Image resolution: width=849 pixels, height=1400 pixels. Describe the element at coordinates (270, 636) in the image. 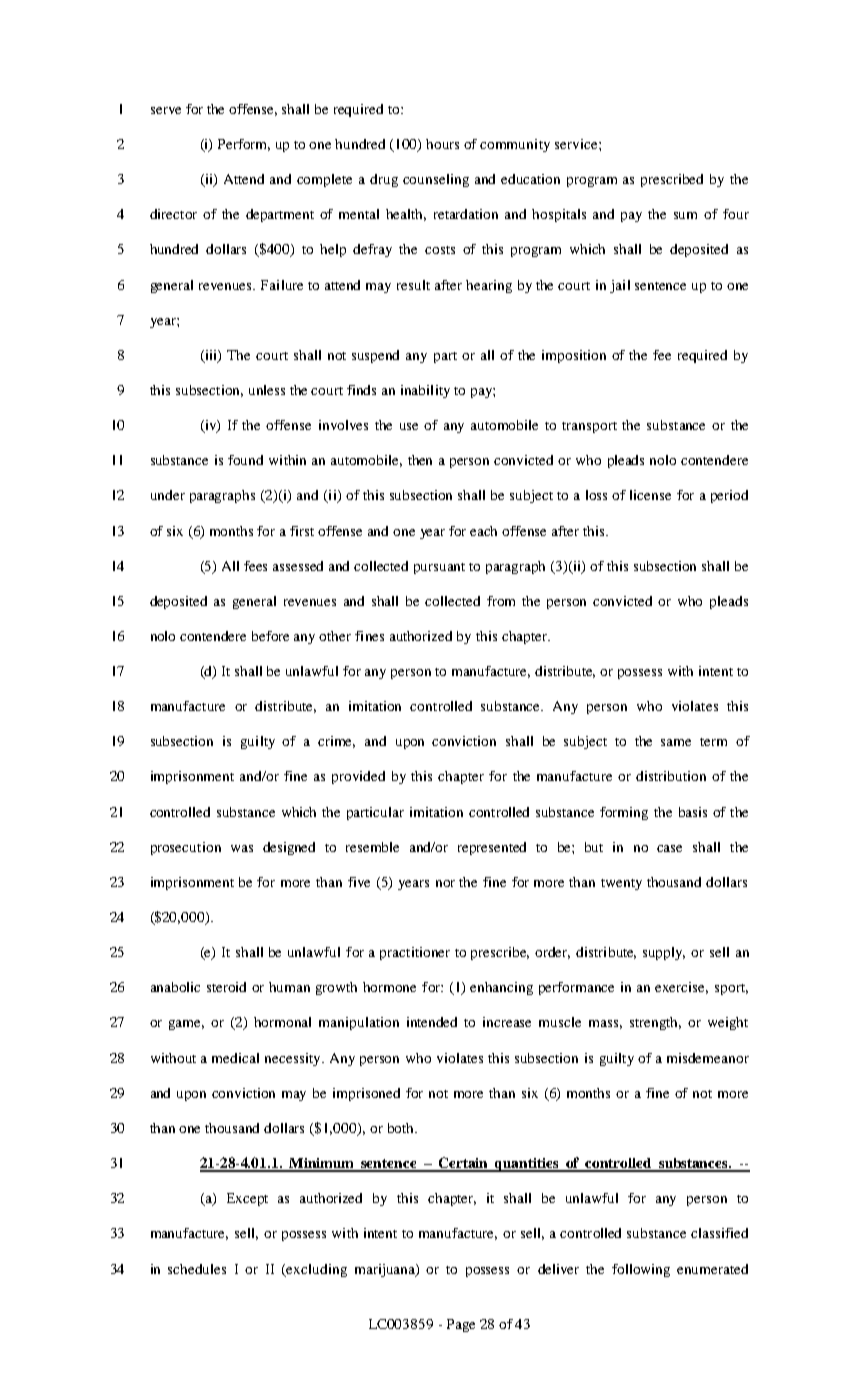

I see `before` at that location.
